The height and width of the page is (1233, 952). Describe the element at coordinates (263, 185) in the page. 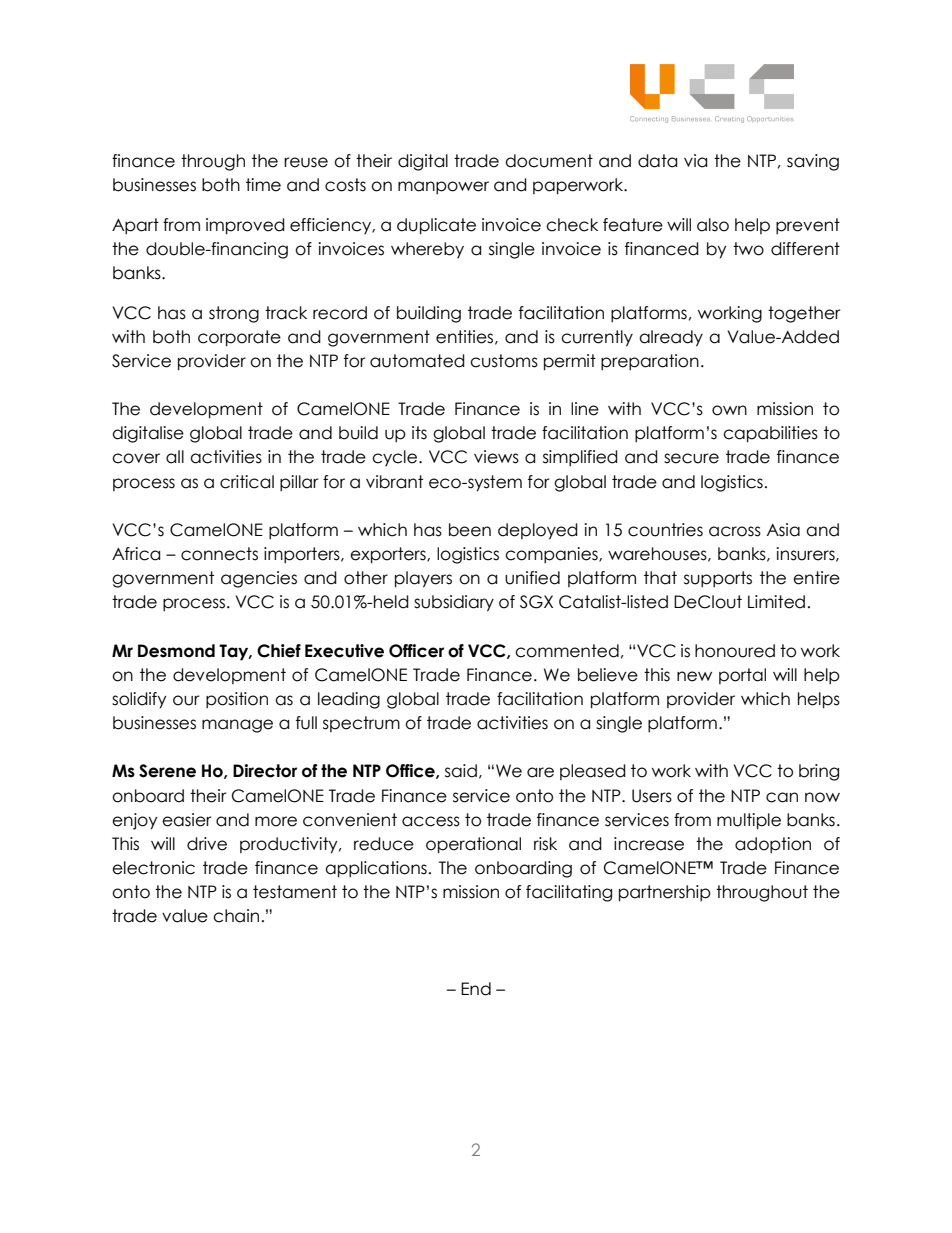

I see `time` at that location.
